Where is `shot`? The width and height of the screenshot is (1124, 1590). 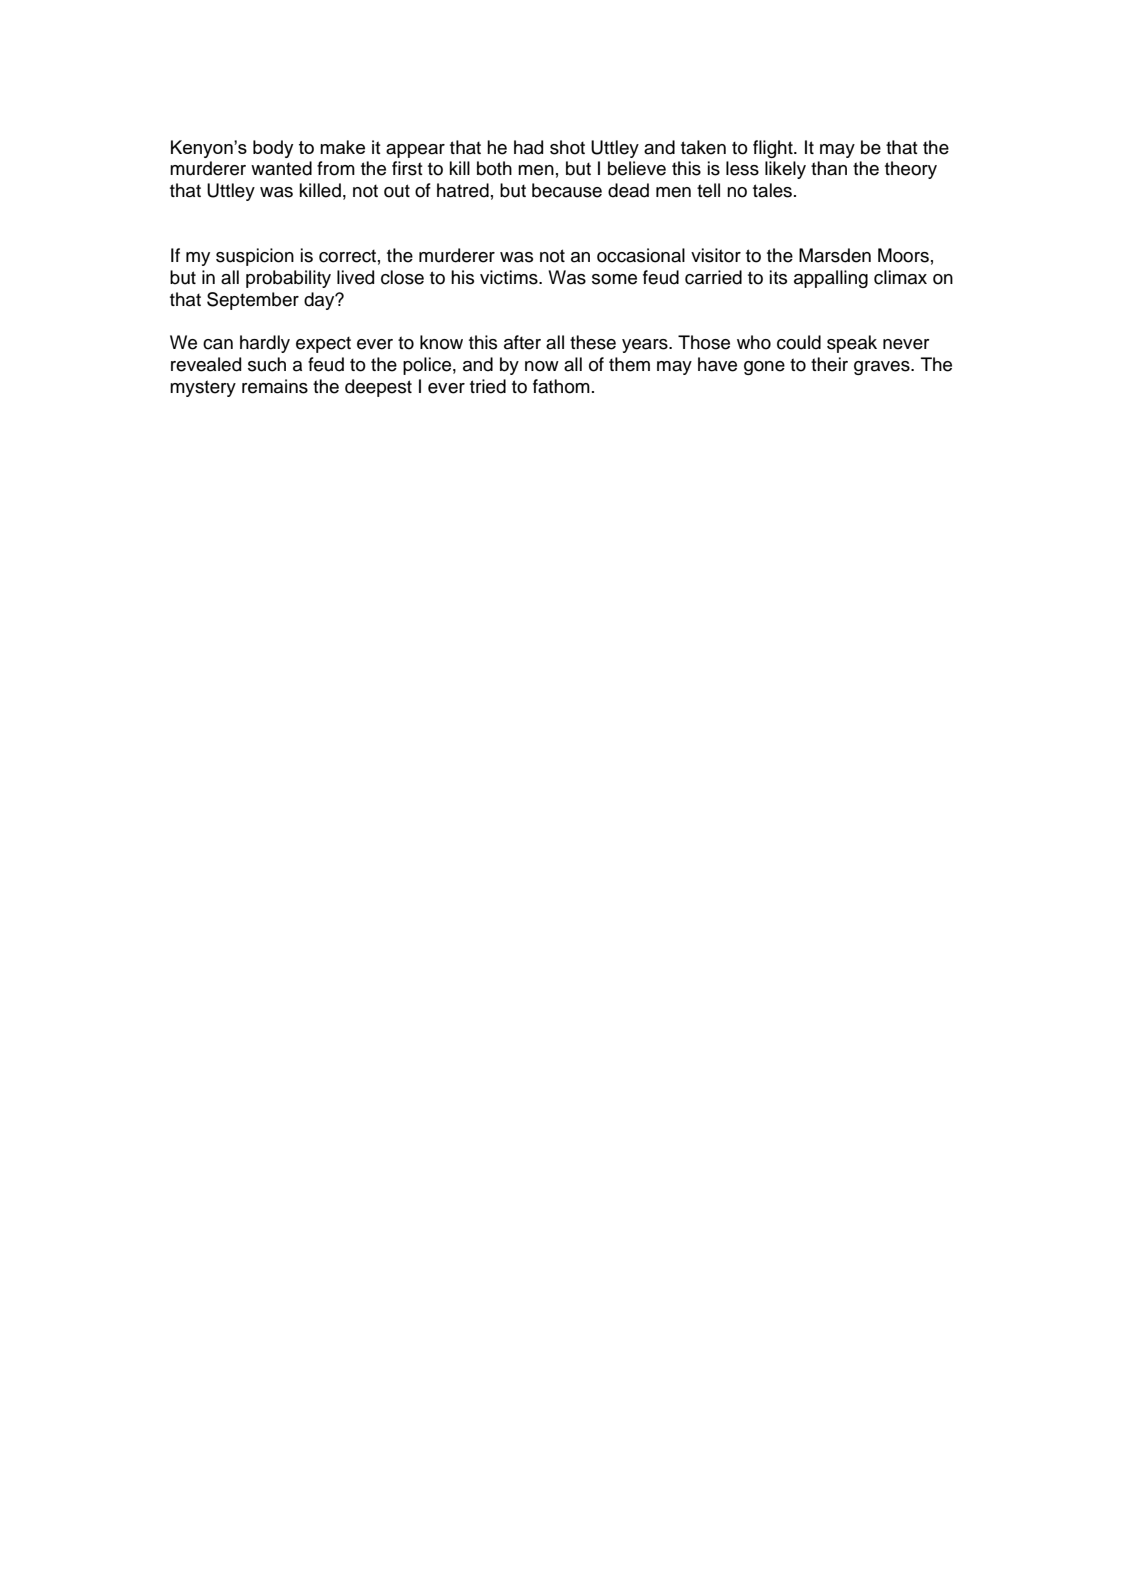 shot is located at coordinates (567, 147).
